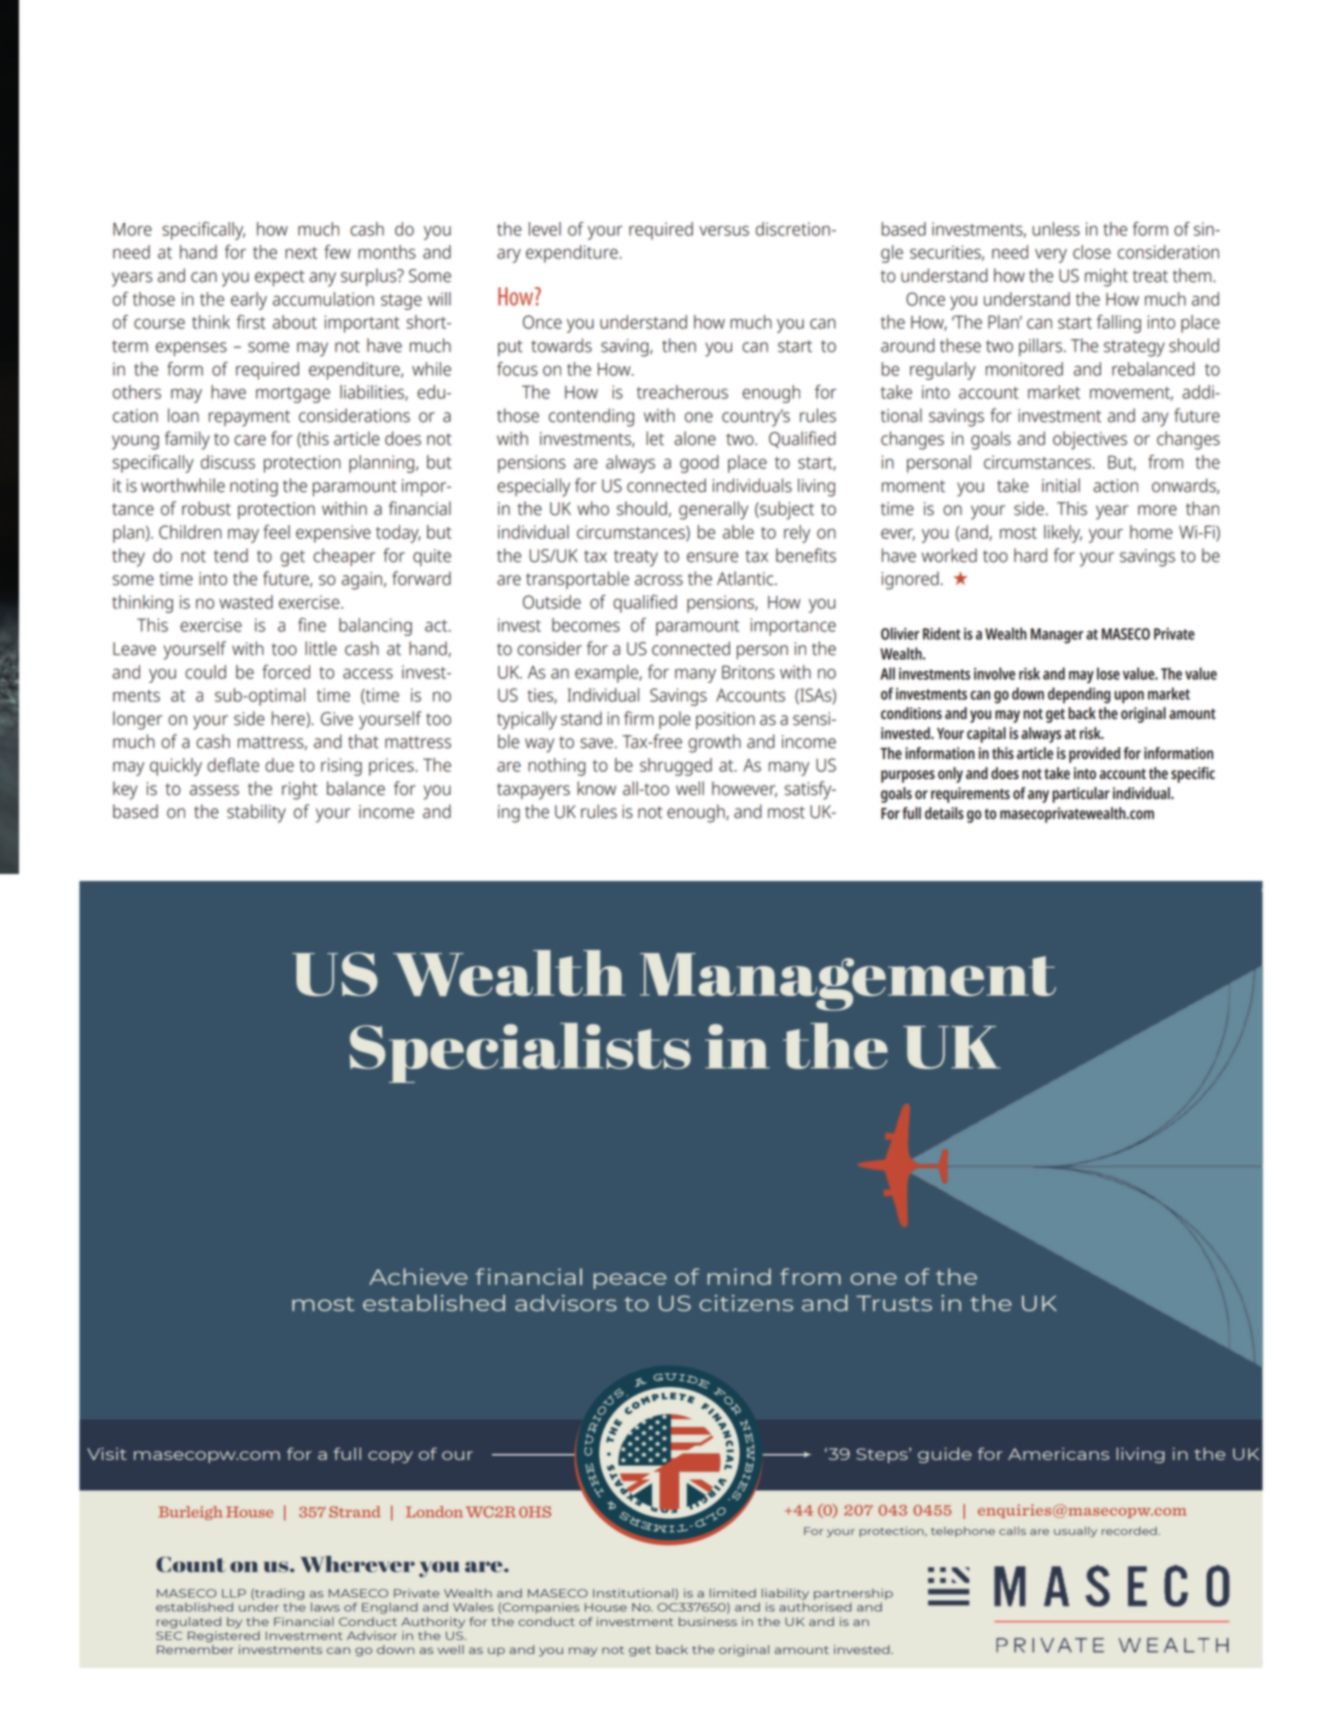 This image has height=1718, width=1321. I want to click on House, so click(606, 1607).
